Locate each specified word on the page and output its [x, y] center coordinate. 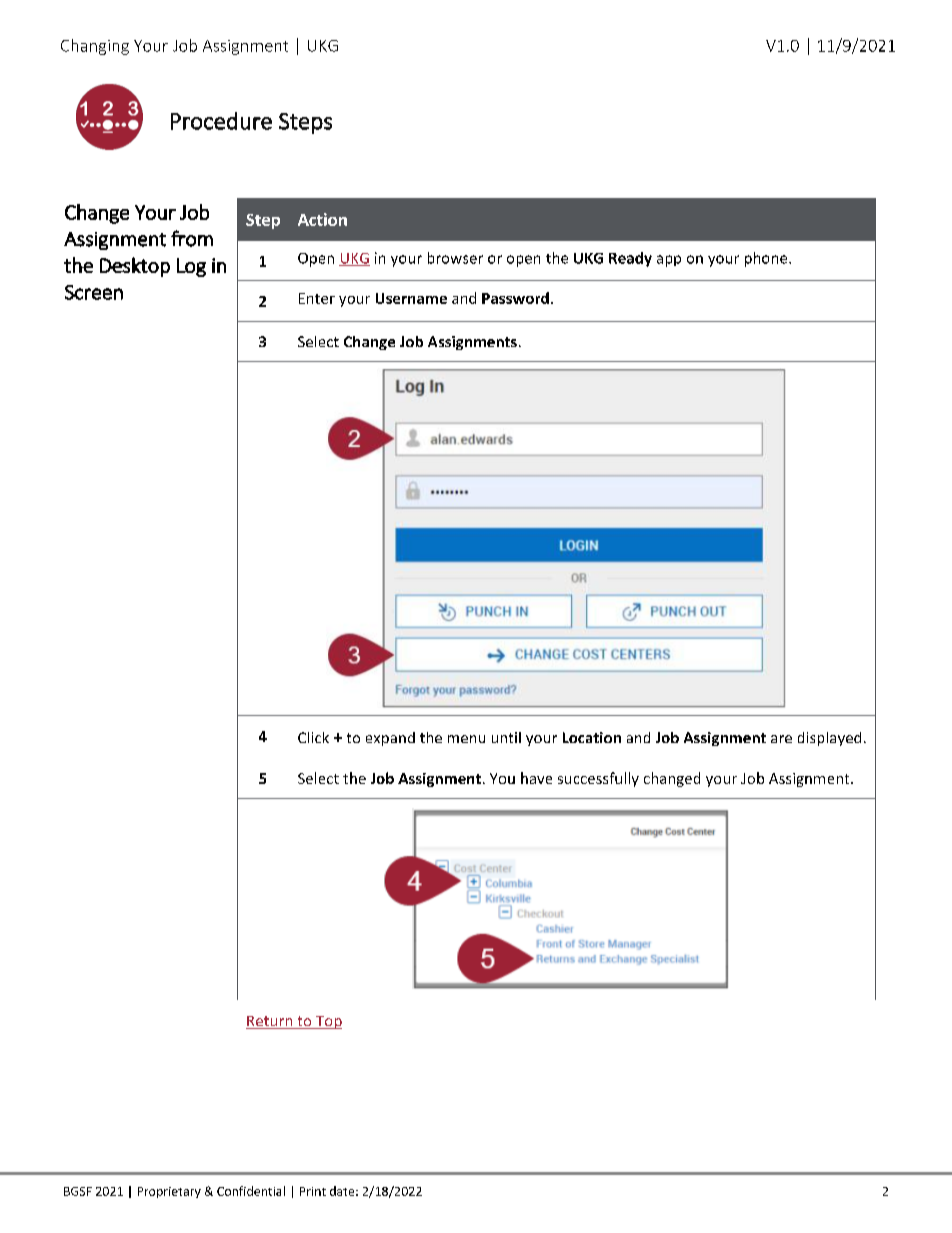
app [669, 261]
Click [313, 737]
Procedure [221, 121]
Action [322, 219]
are [781, 739]
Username [411, 298]
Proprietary [169, 1192]
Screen [94, 292]
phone [767, 259]
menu [466, 739]
